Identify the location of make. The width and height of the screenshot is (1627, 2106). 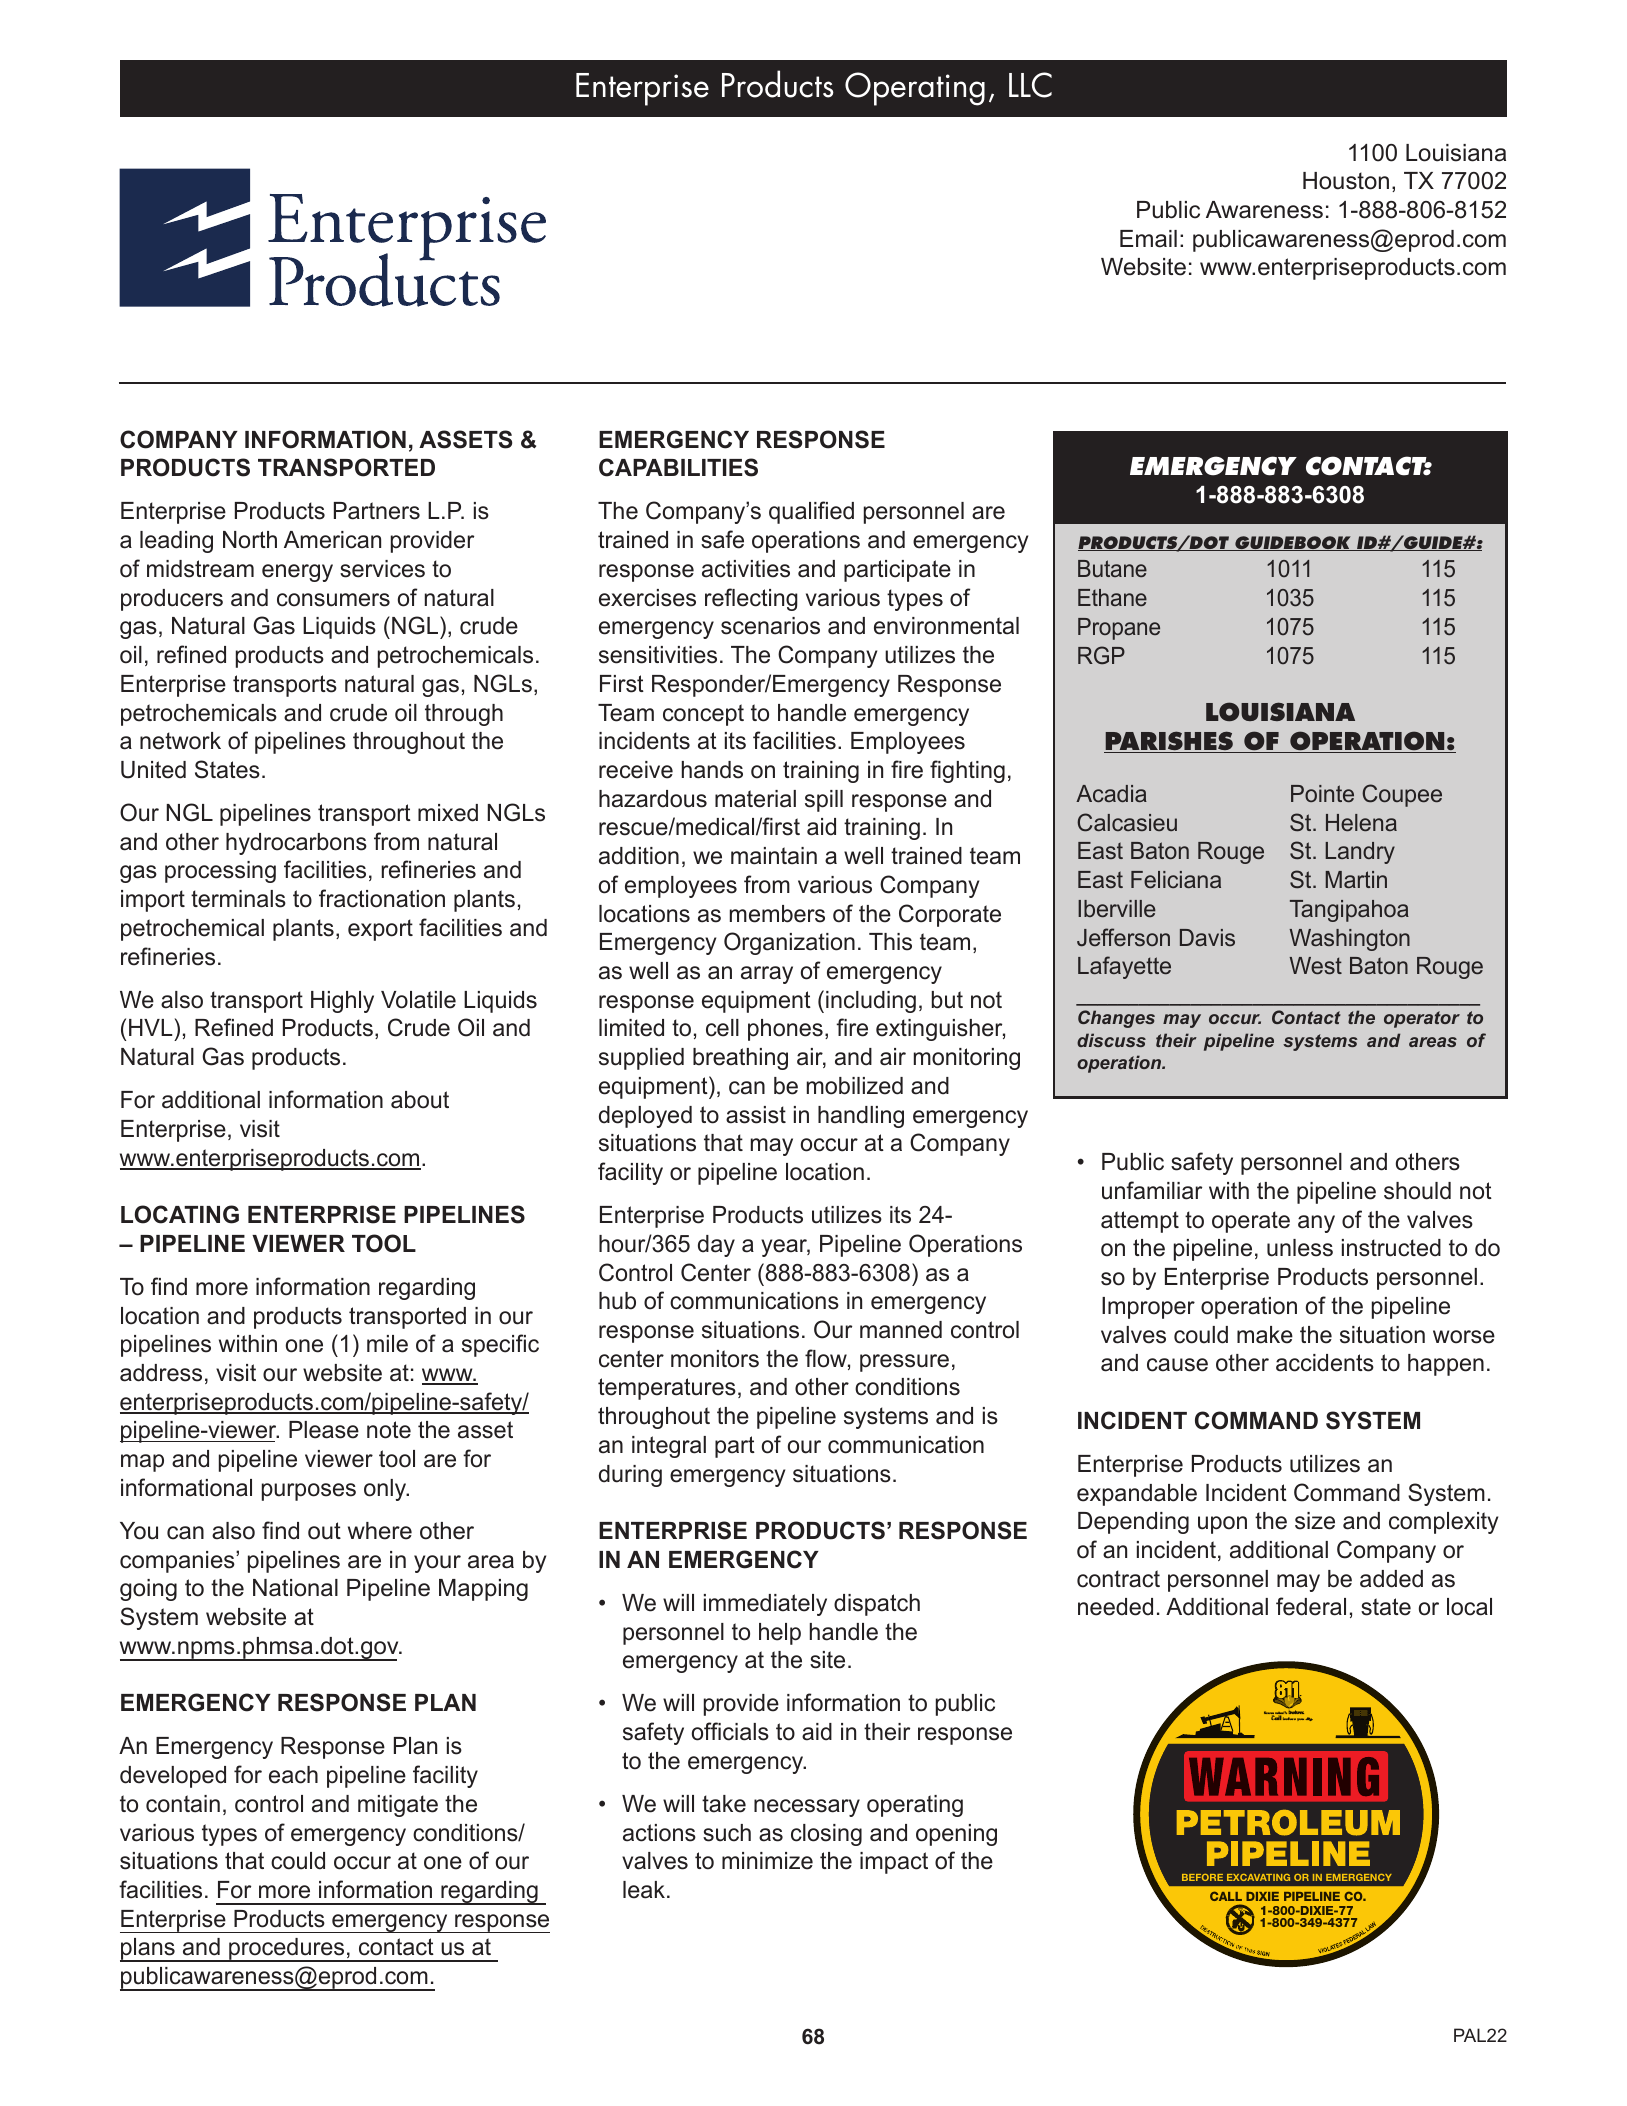
(1265, 1335).
